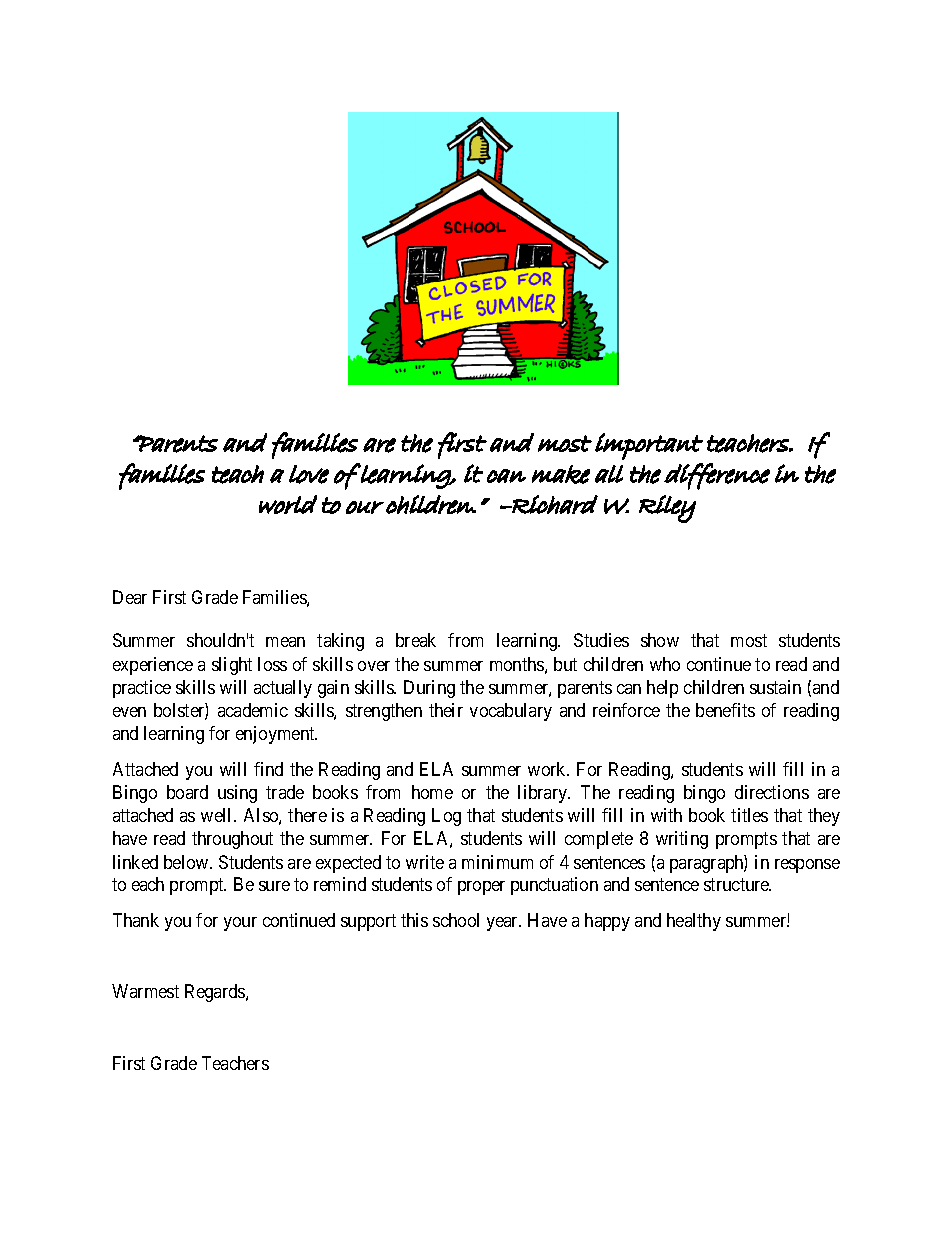 The height and width of the screenshot is (1233, 952). What do you see at coordinates (253, 710) in the screenshot?
I see `academic` at bounding box center [253, 710].
